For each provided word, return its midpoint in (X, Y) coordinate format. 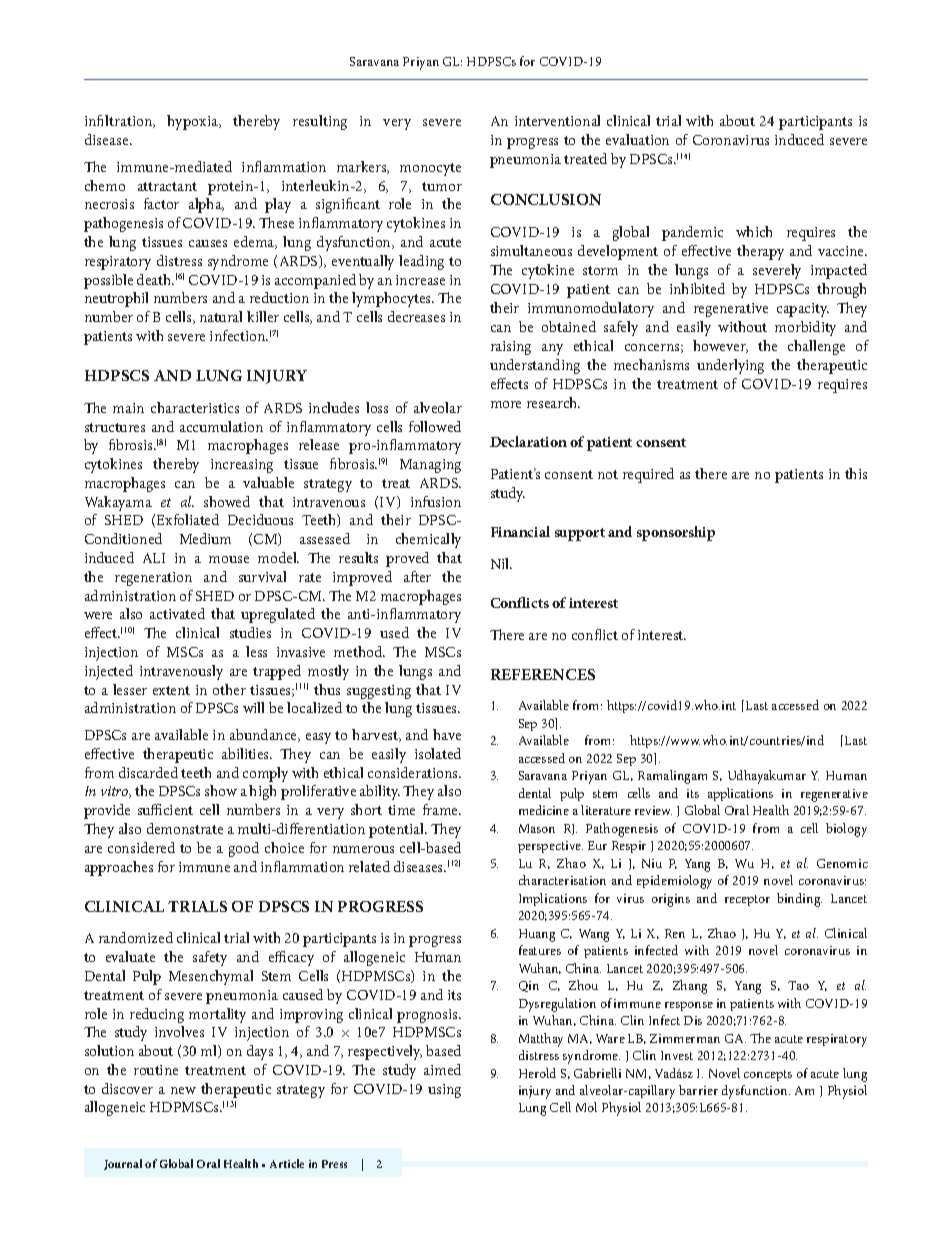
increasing (242, 466)
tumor (442, 186)
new (183, 1090)
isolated (438, 753)
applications (740, 794)
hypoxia (194, 122)
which (754, 231)
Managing (430, 466)
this (856, 473)
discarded (148, 772)
